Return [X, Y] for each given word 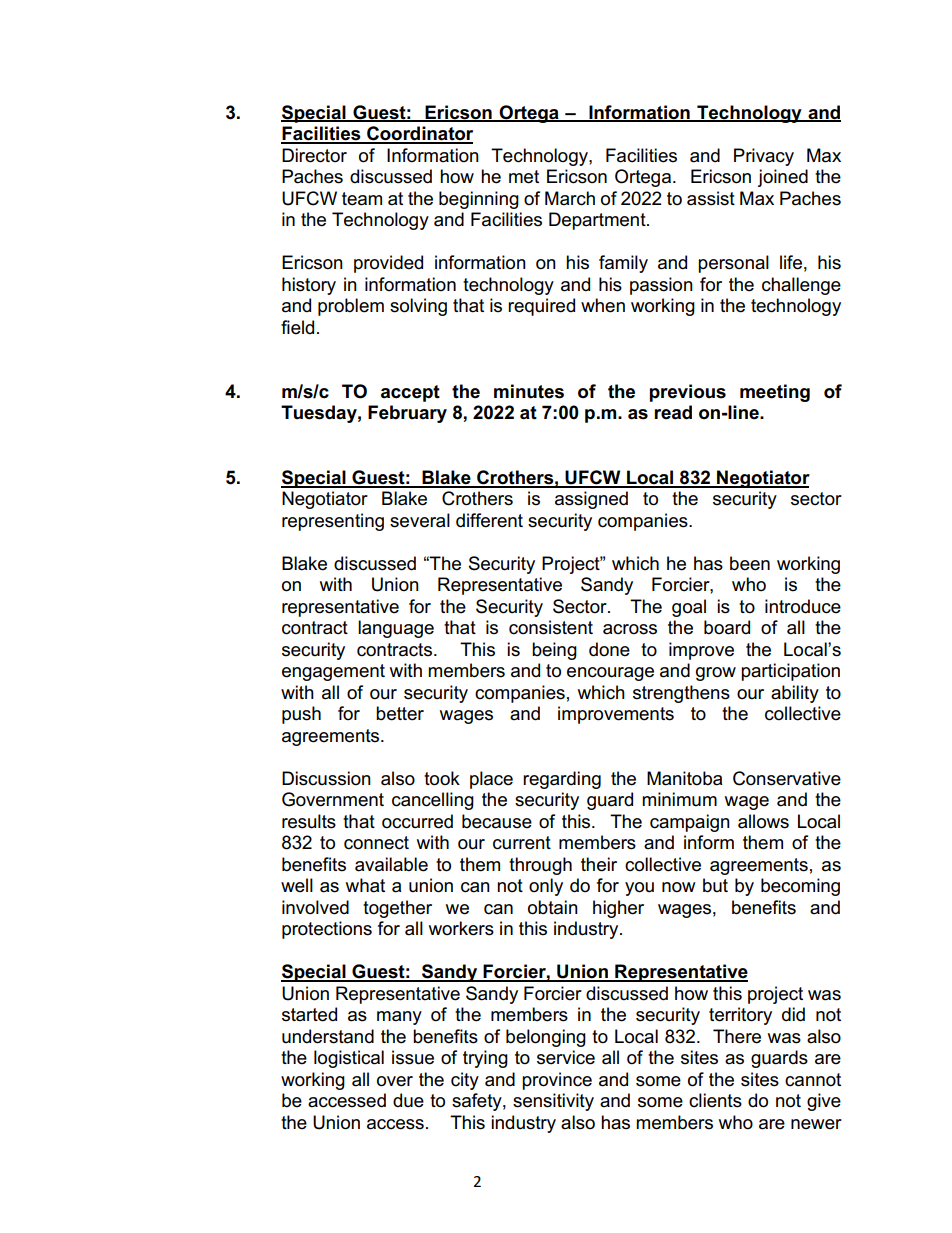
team [362, 199]
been [750, 563]
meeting [775, 393]
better [400, 713]
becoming [800, 887]
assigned [591, 500]
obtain [553, 907]
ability [795, 694]
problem [351, 307]
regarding [562, 780]
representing [333, 522]
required [541, 307]
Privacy [764, 157]
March [570, 198]
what [365, 885]
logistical [349, 1059]
